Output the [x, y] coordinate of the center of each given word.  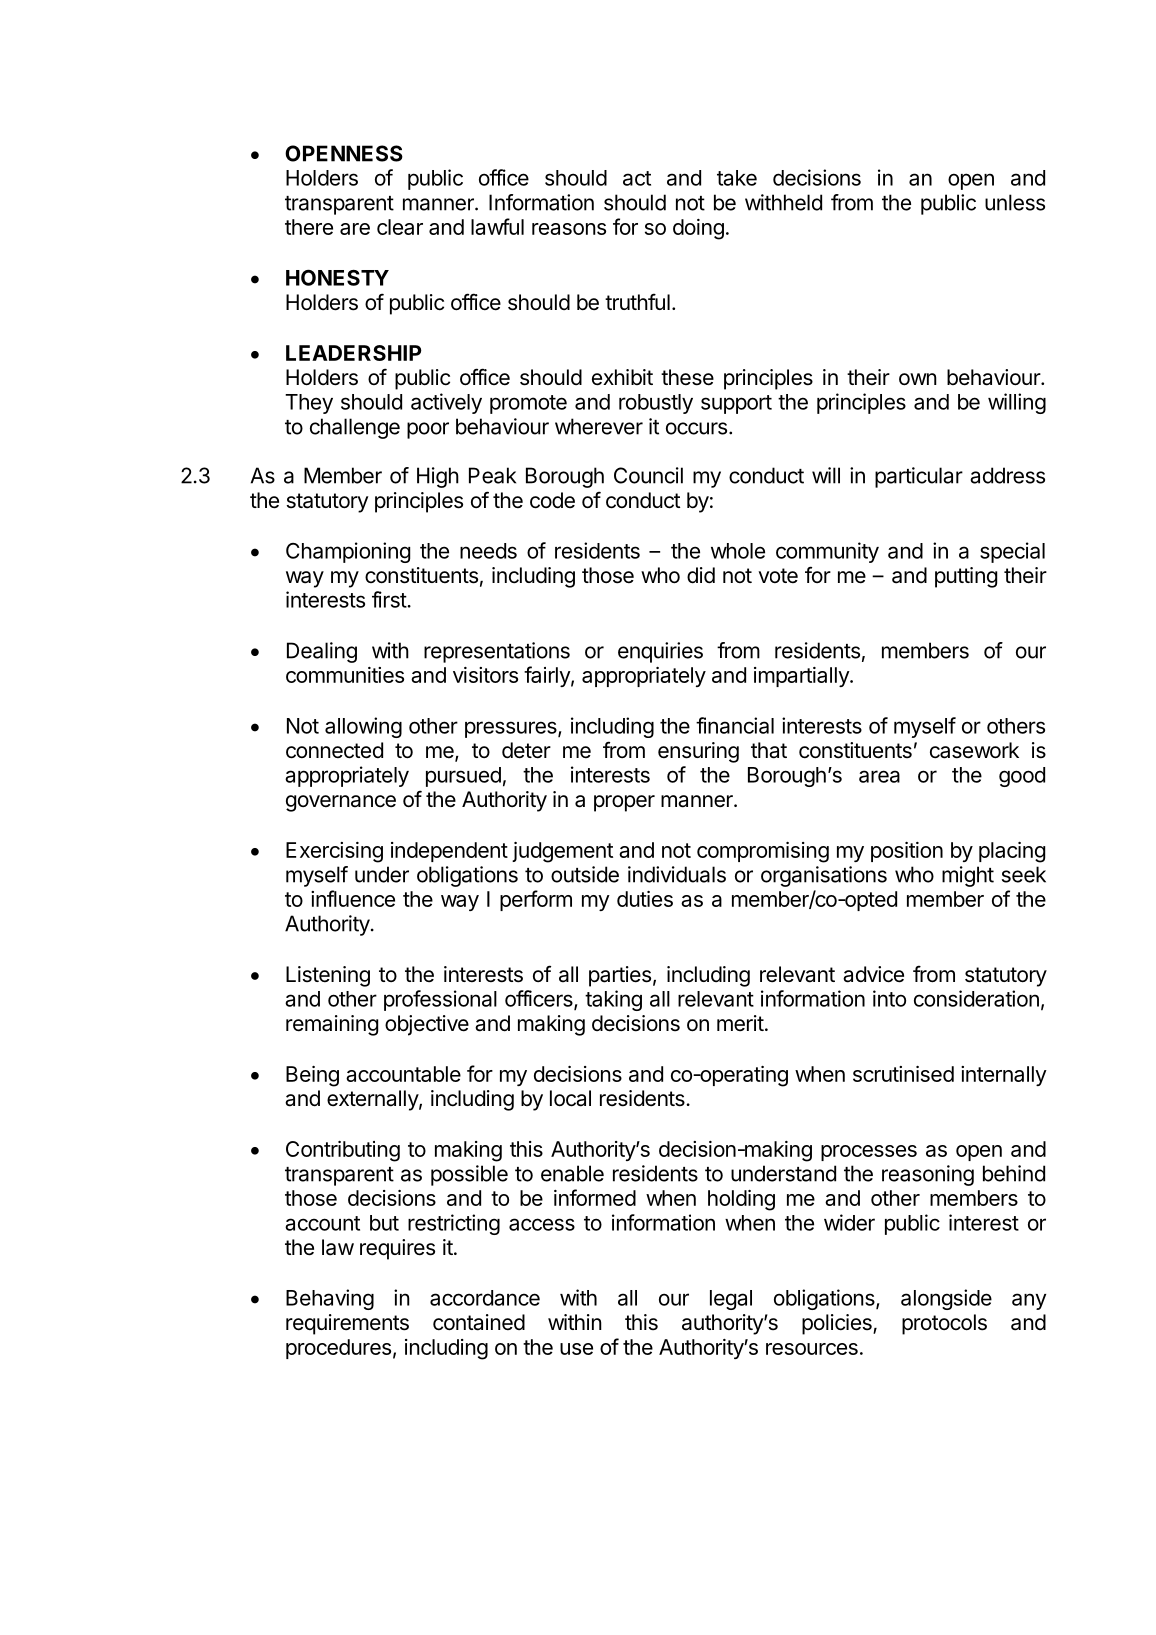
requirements [347, 1324]
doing [698, 229]
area [879, 776]
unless [1015, 202]
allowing [363, 727]
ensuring [698, 752]
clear [400, 227]
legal [731, 1300]
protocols [944, 1324]
